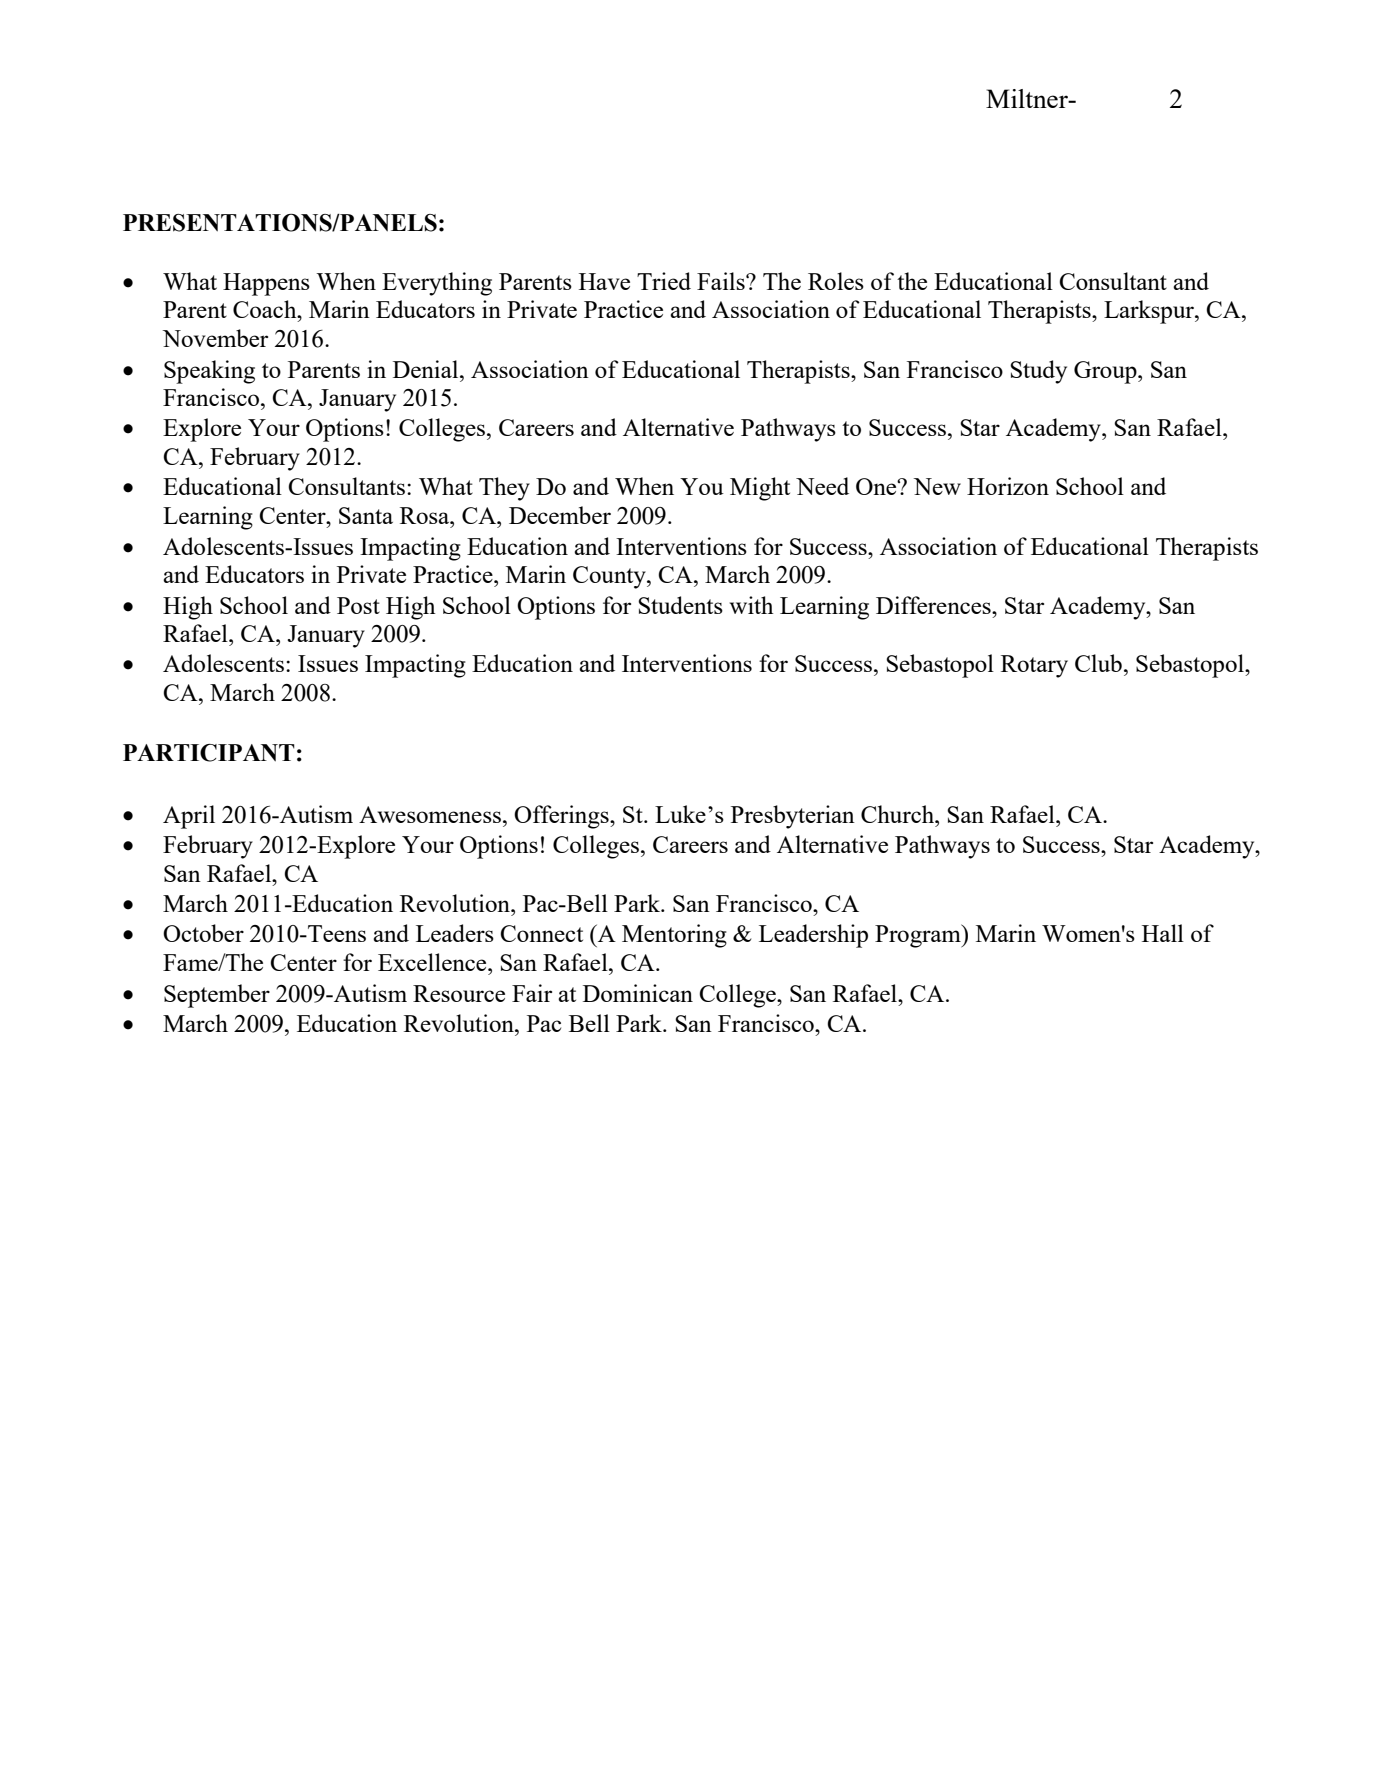 The height and width of the screenshot is (1792, 1384). Describe the element at coordinates (664, 281) in the screenshot. I see `Tried` at that location.
